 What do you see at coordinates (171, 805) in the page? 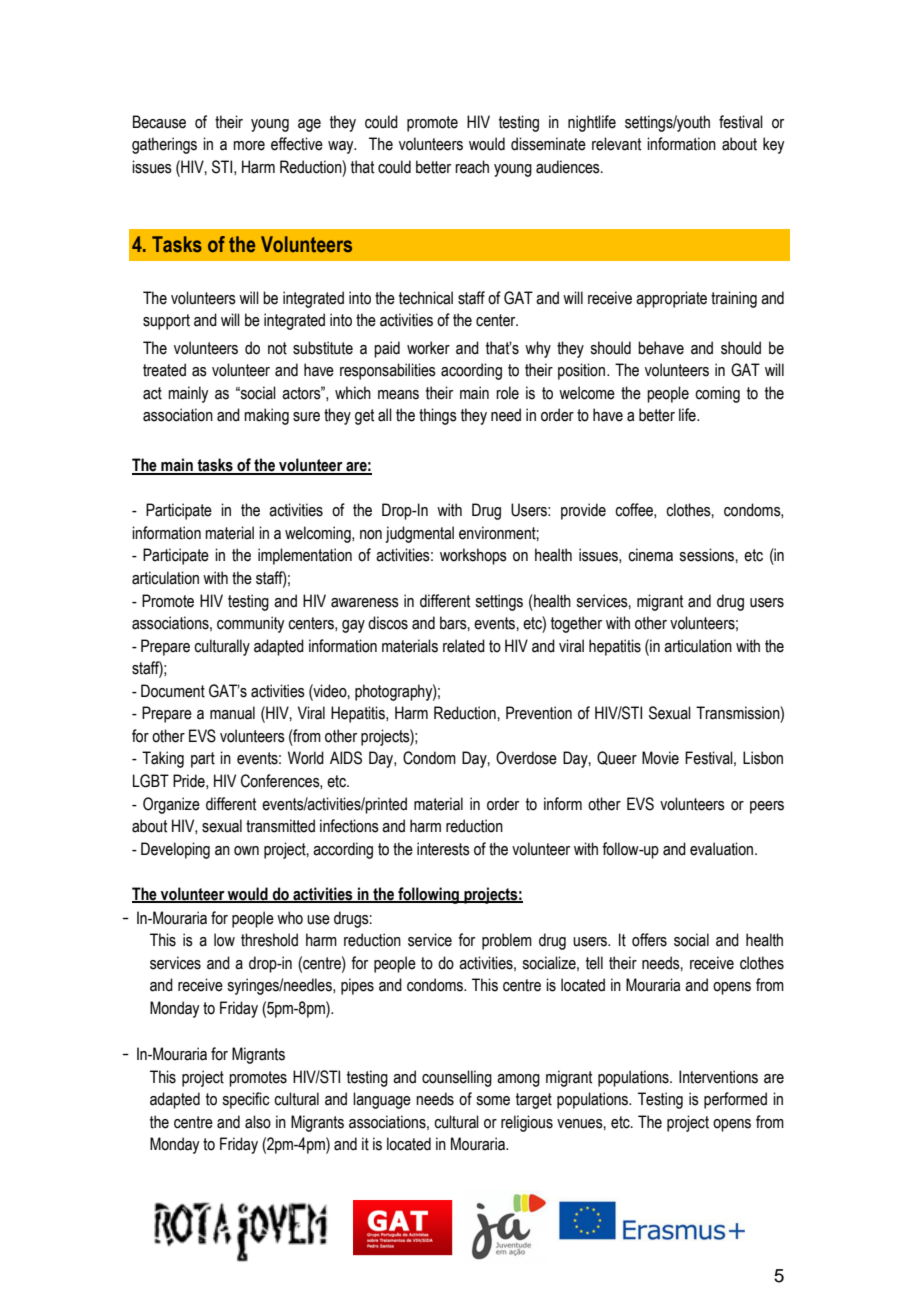
I see `Organize` at bounding box center [171, 805].
